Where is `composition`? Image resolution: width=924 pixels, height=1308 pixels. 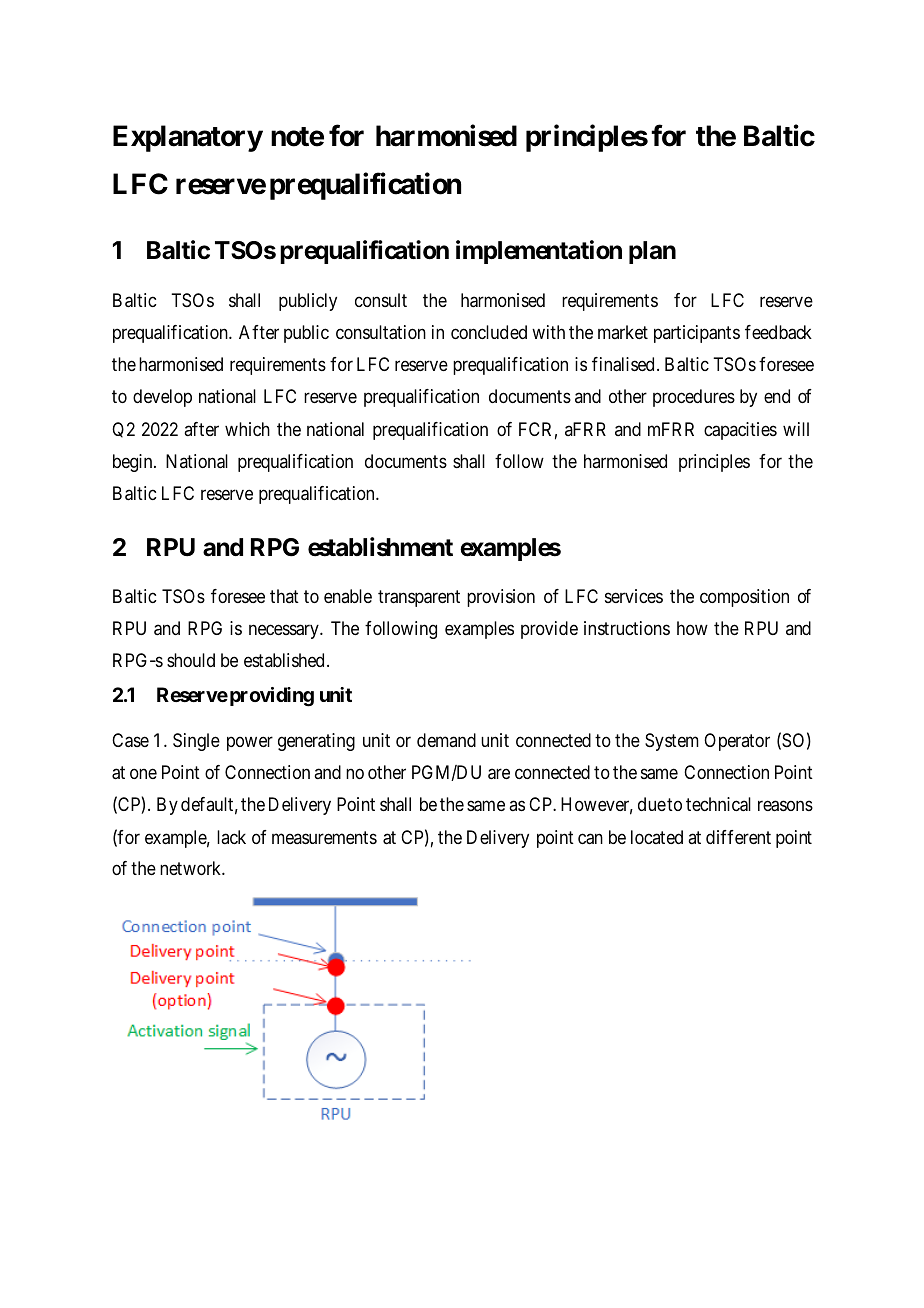
composition is located at coordinates (744, 598).
